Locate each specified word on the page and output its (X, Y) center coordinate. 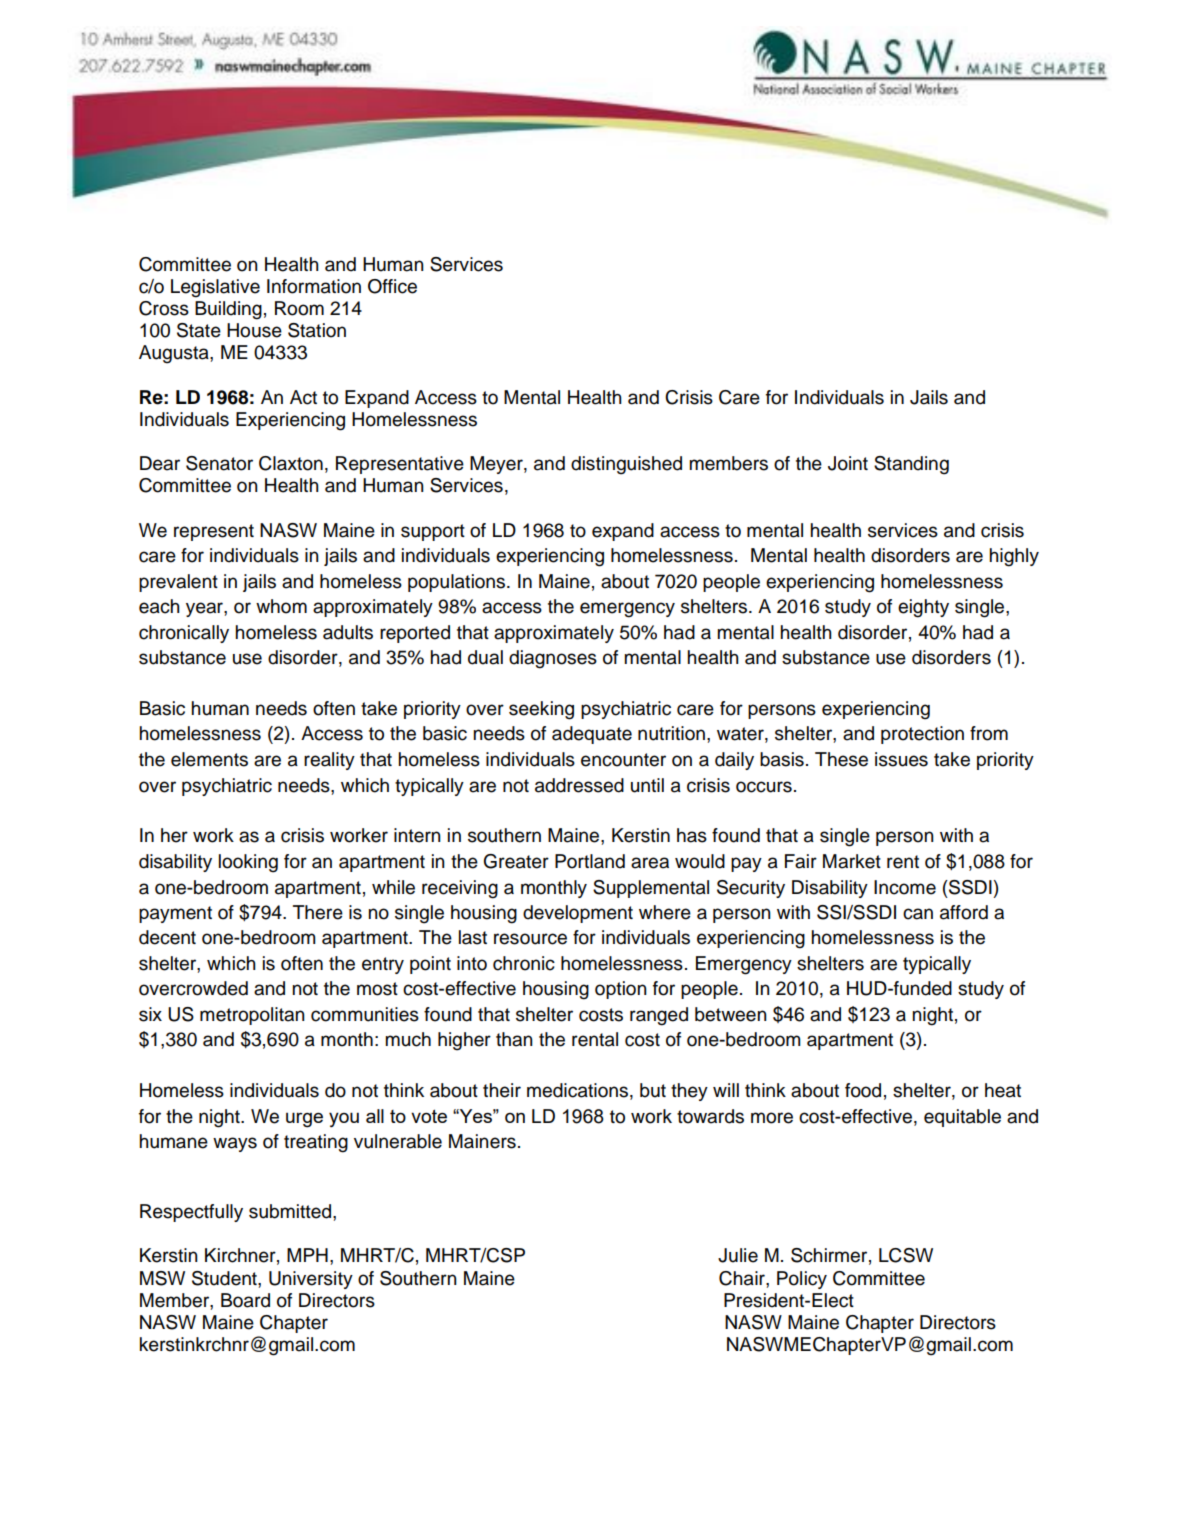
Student (225, 1278)
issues (901, 759)
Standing (911, 465)
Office (392, 286)
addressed (579, 785)
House (254, 330)
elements (209, 759)
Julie (738, 1255)
